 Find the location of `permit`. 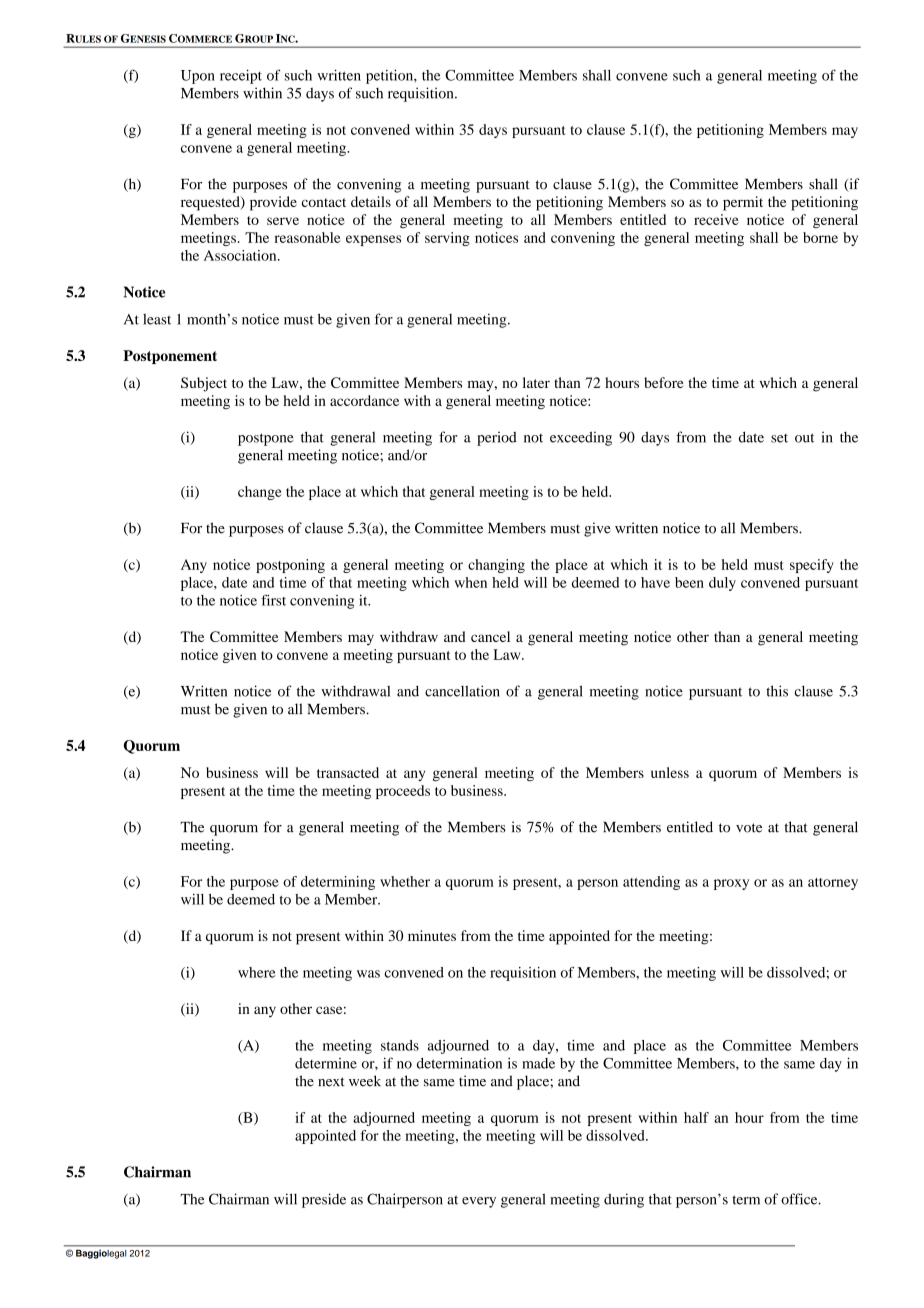

permit is located at coordinates (743, 203).
